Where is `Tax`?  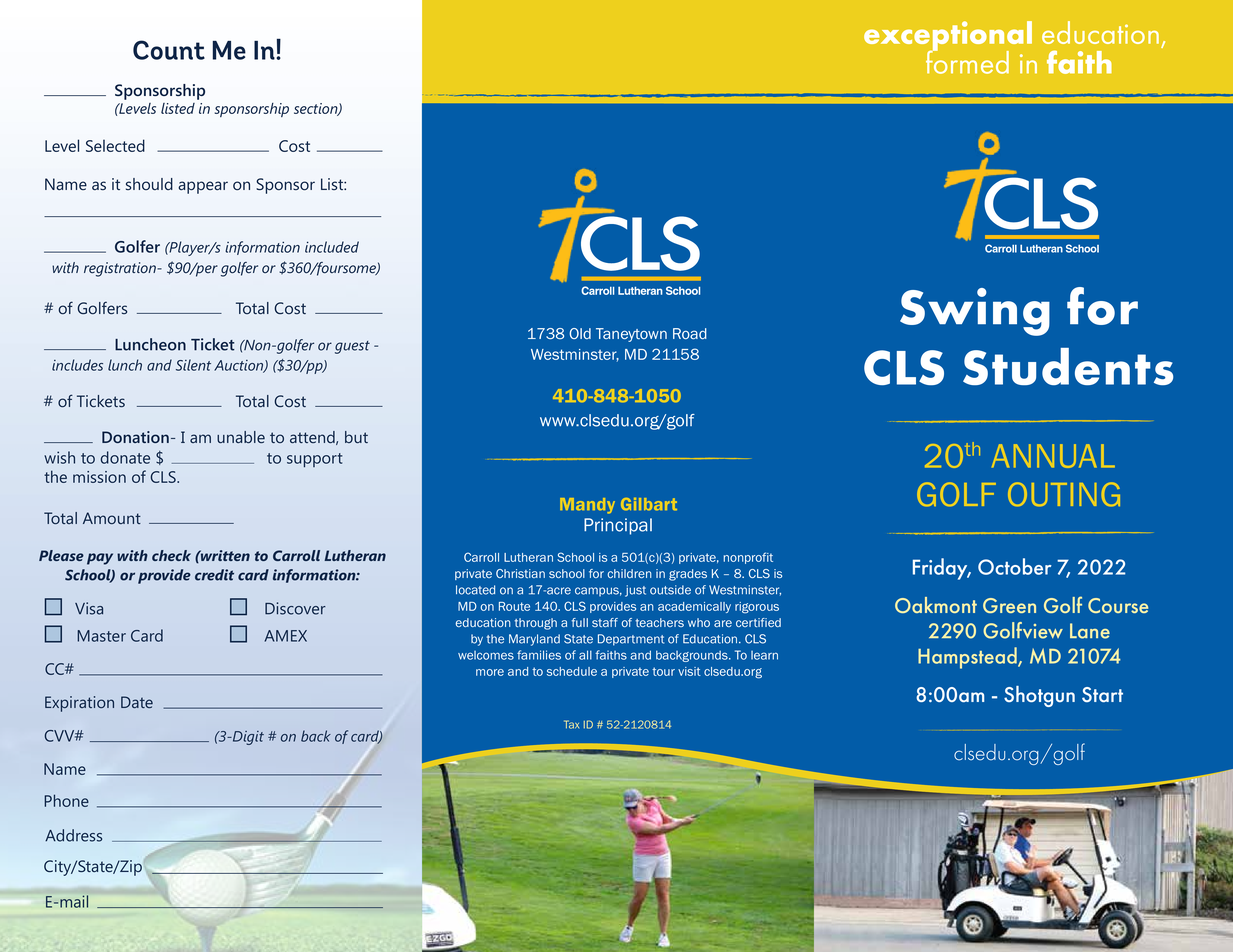
Tax is located at coordinates (571, 724).
